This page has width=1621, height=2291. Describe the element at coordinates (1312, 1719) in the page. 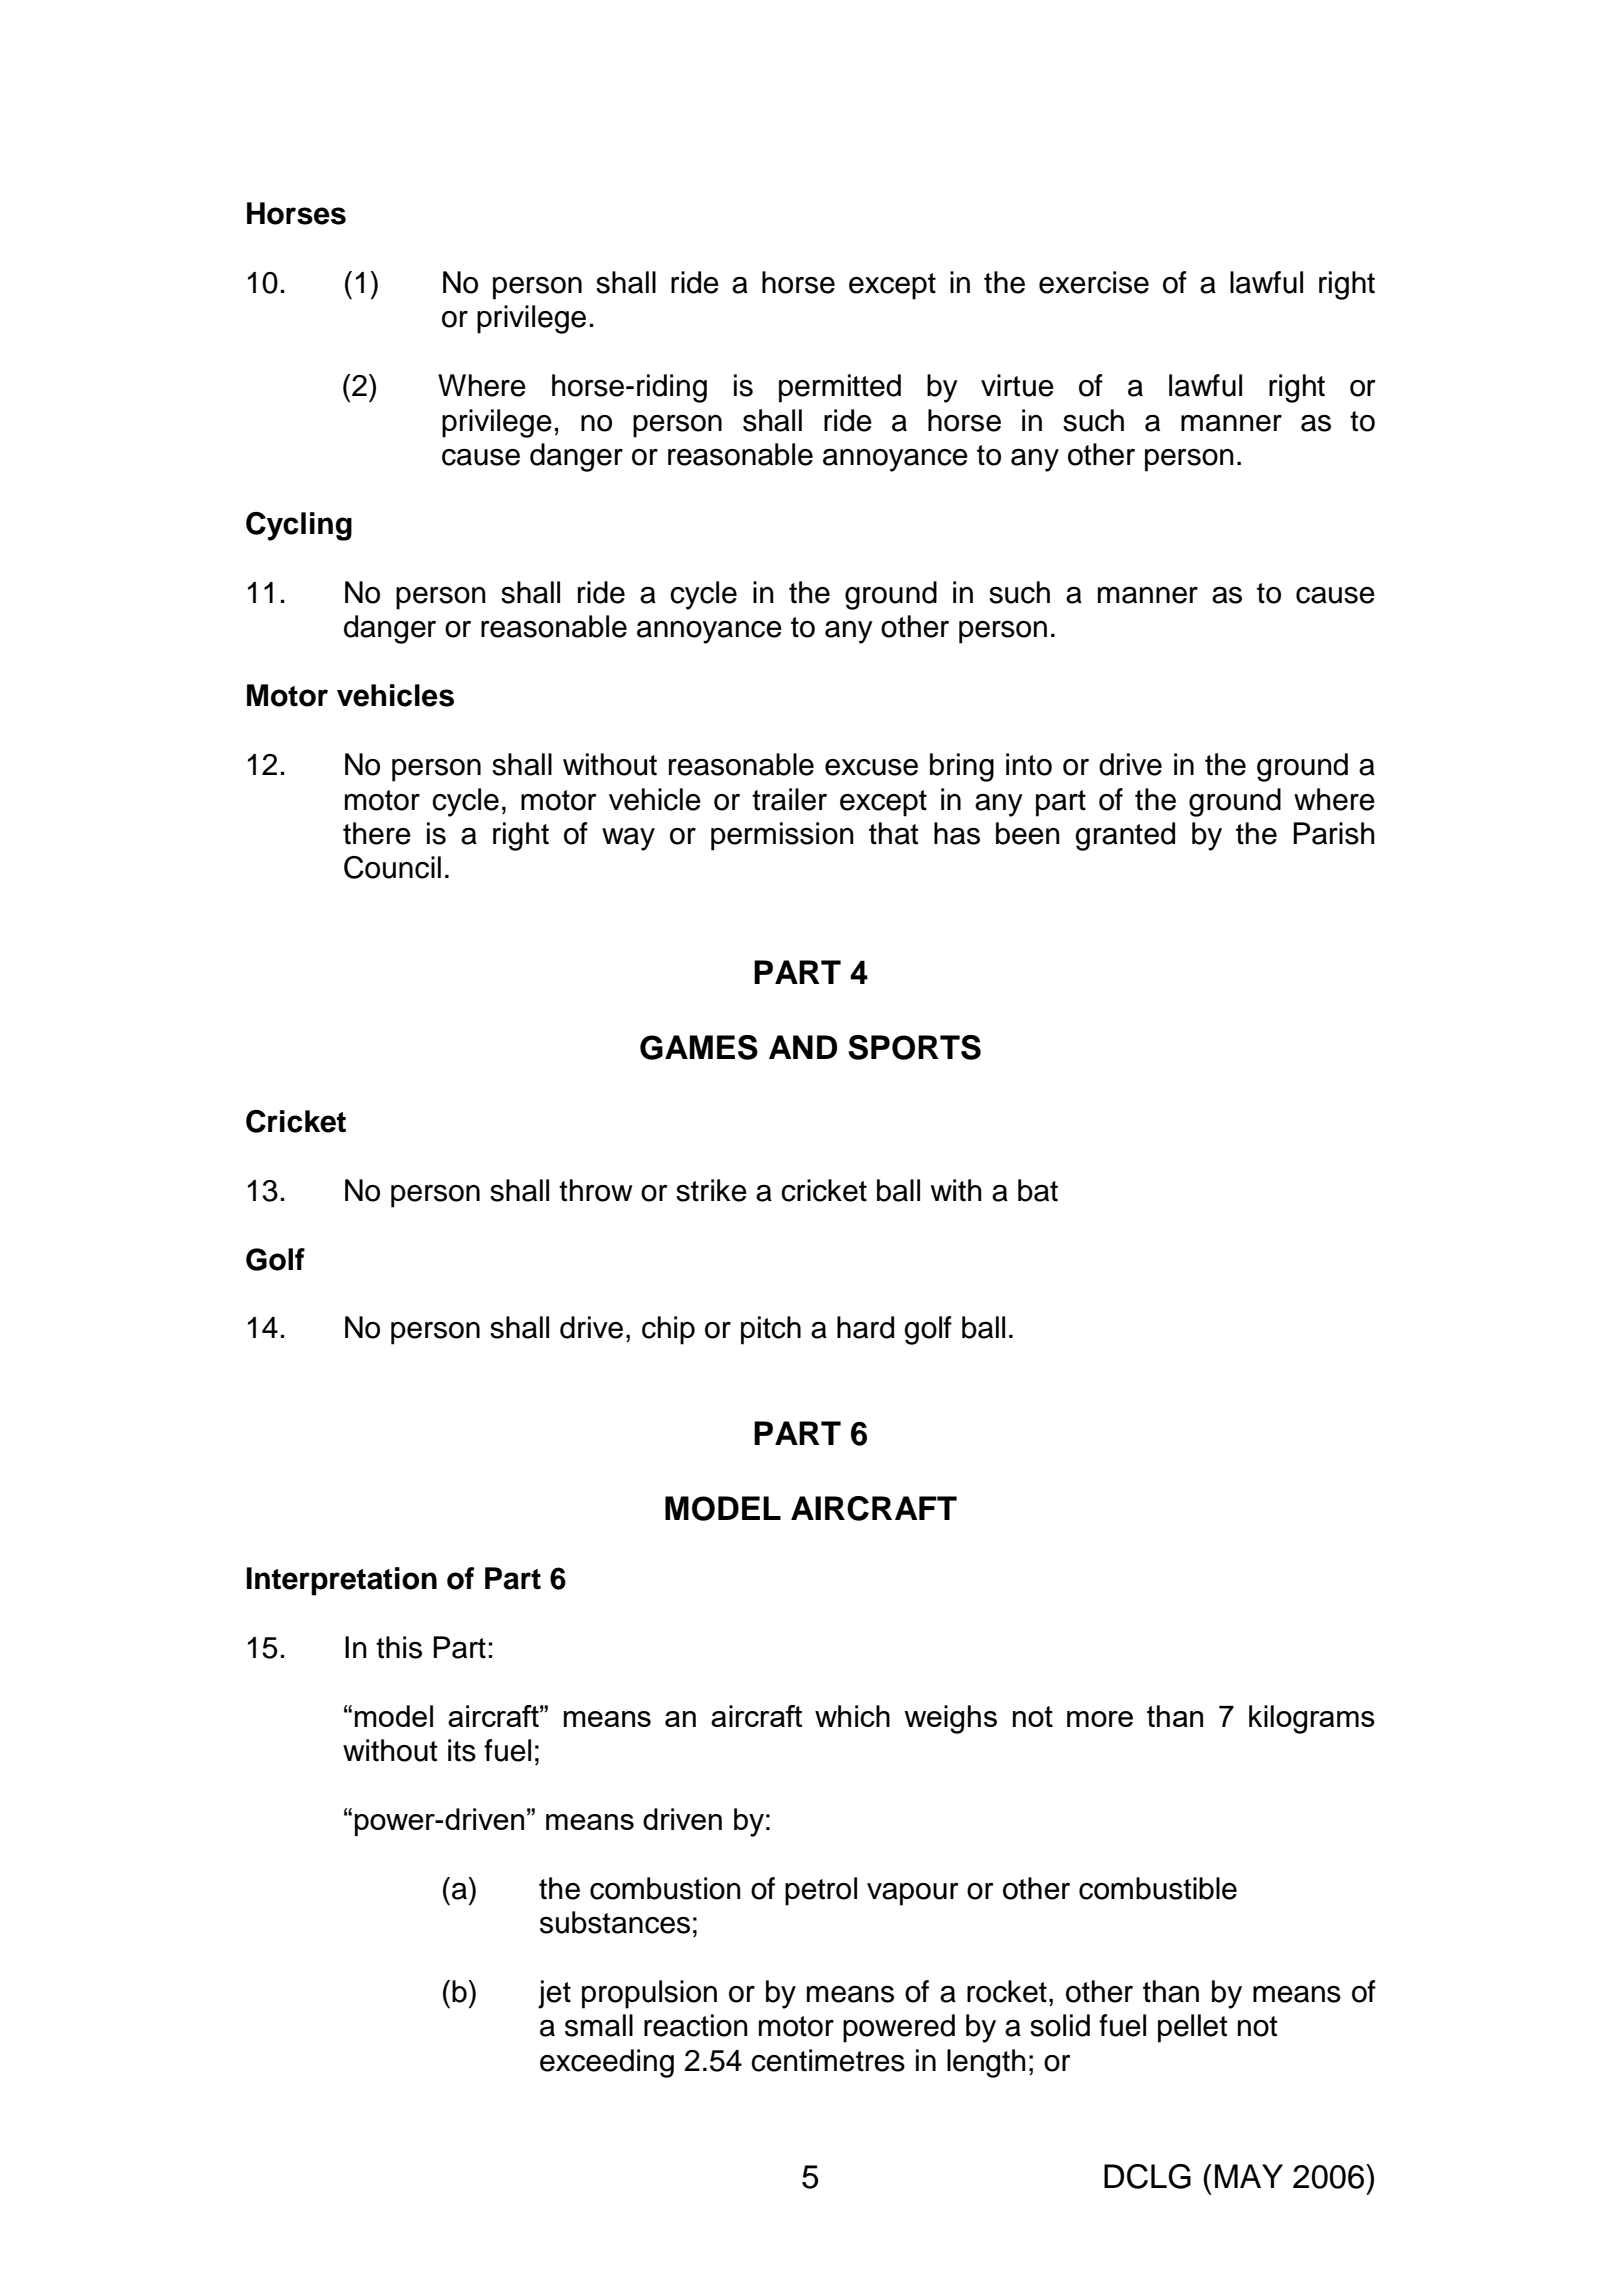

I see `kilograms` at that location.
